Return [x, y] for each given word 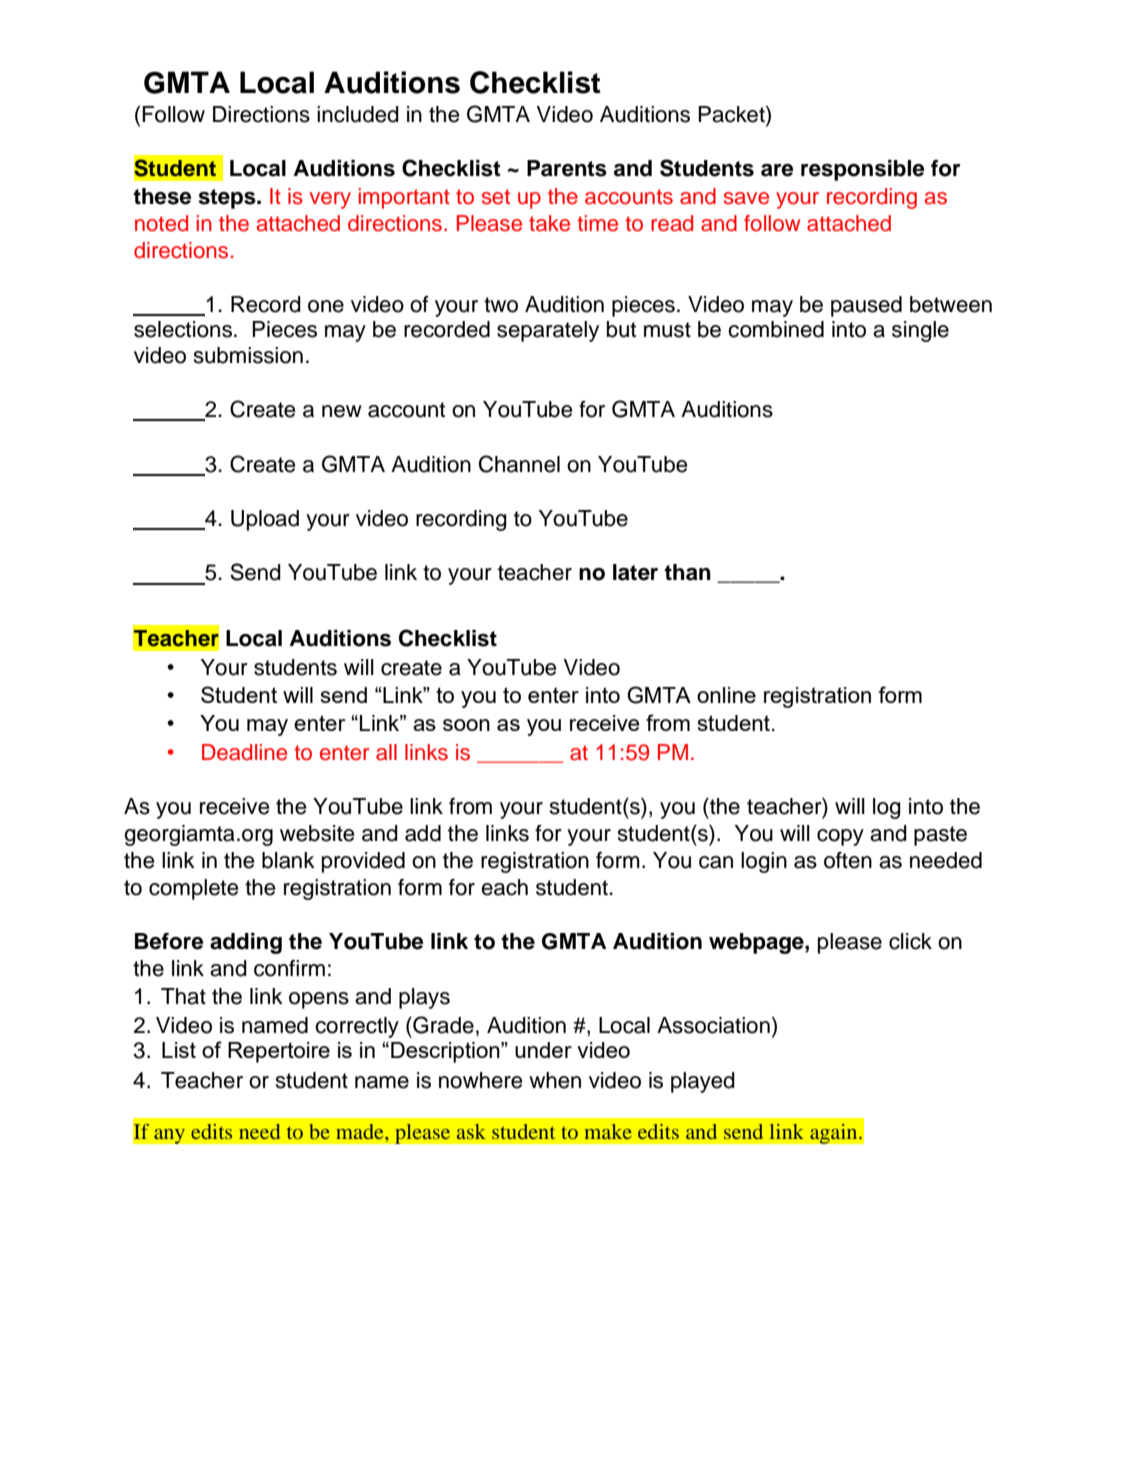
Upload [265, 520]
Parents [567, 168]
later [635, 572]
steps [228, 199]
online [726, 695]
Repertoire [279, 1052]
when [555, 1080]
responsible [862, 170]
